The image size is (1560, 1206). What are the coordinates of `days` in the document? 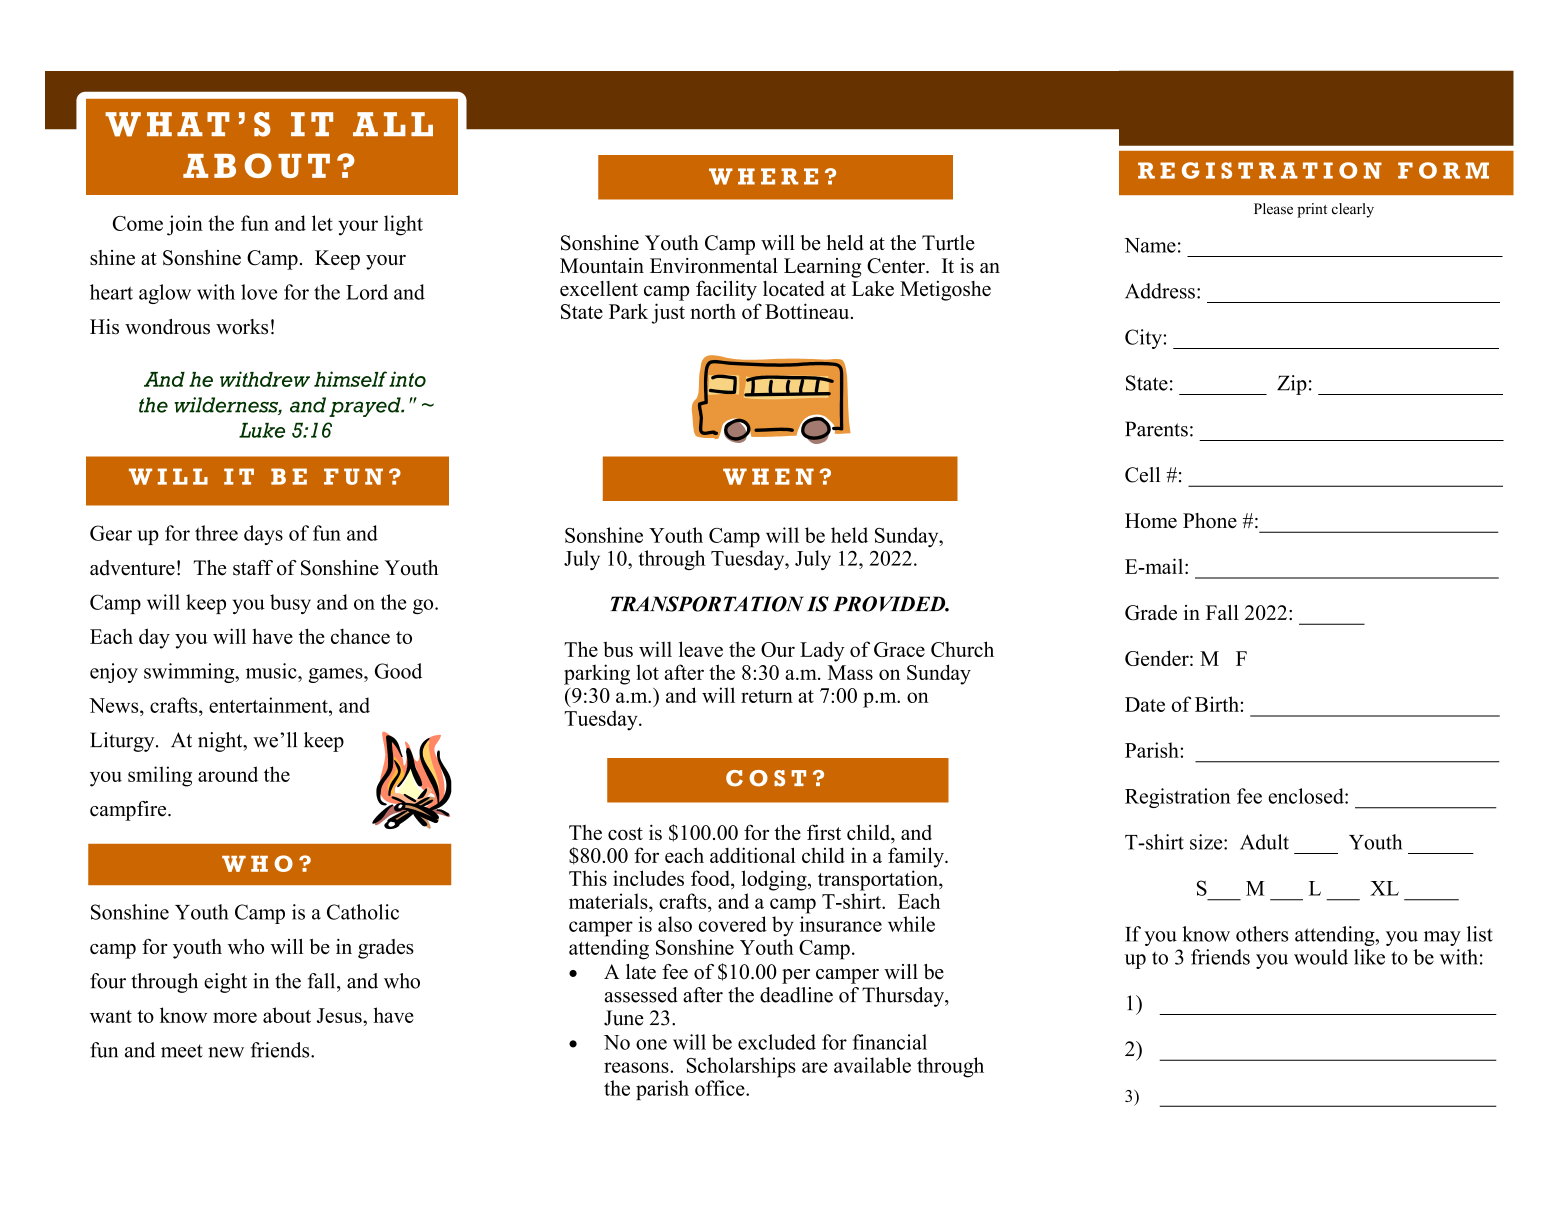 It's located at (263, 535).
